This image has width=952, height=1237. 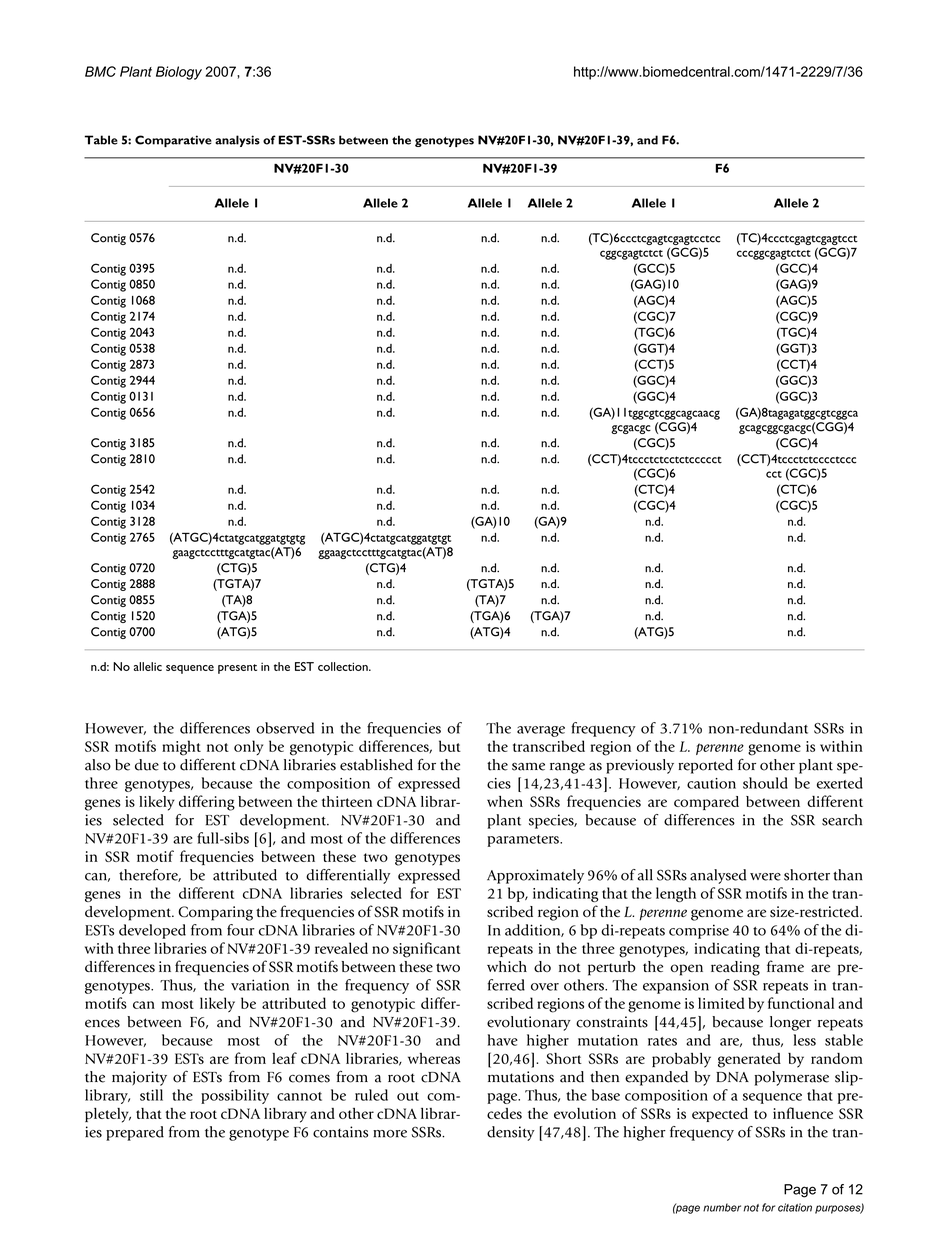 What do you see at coordinates (151, 1095) in the image?
I see `still` at bounding box center [151, 1095].
